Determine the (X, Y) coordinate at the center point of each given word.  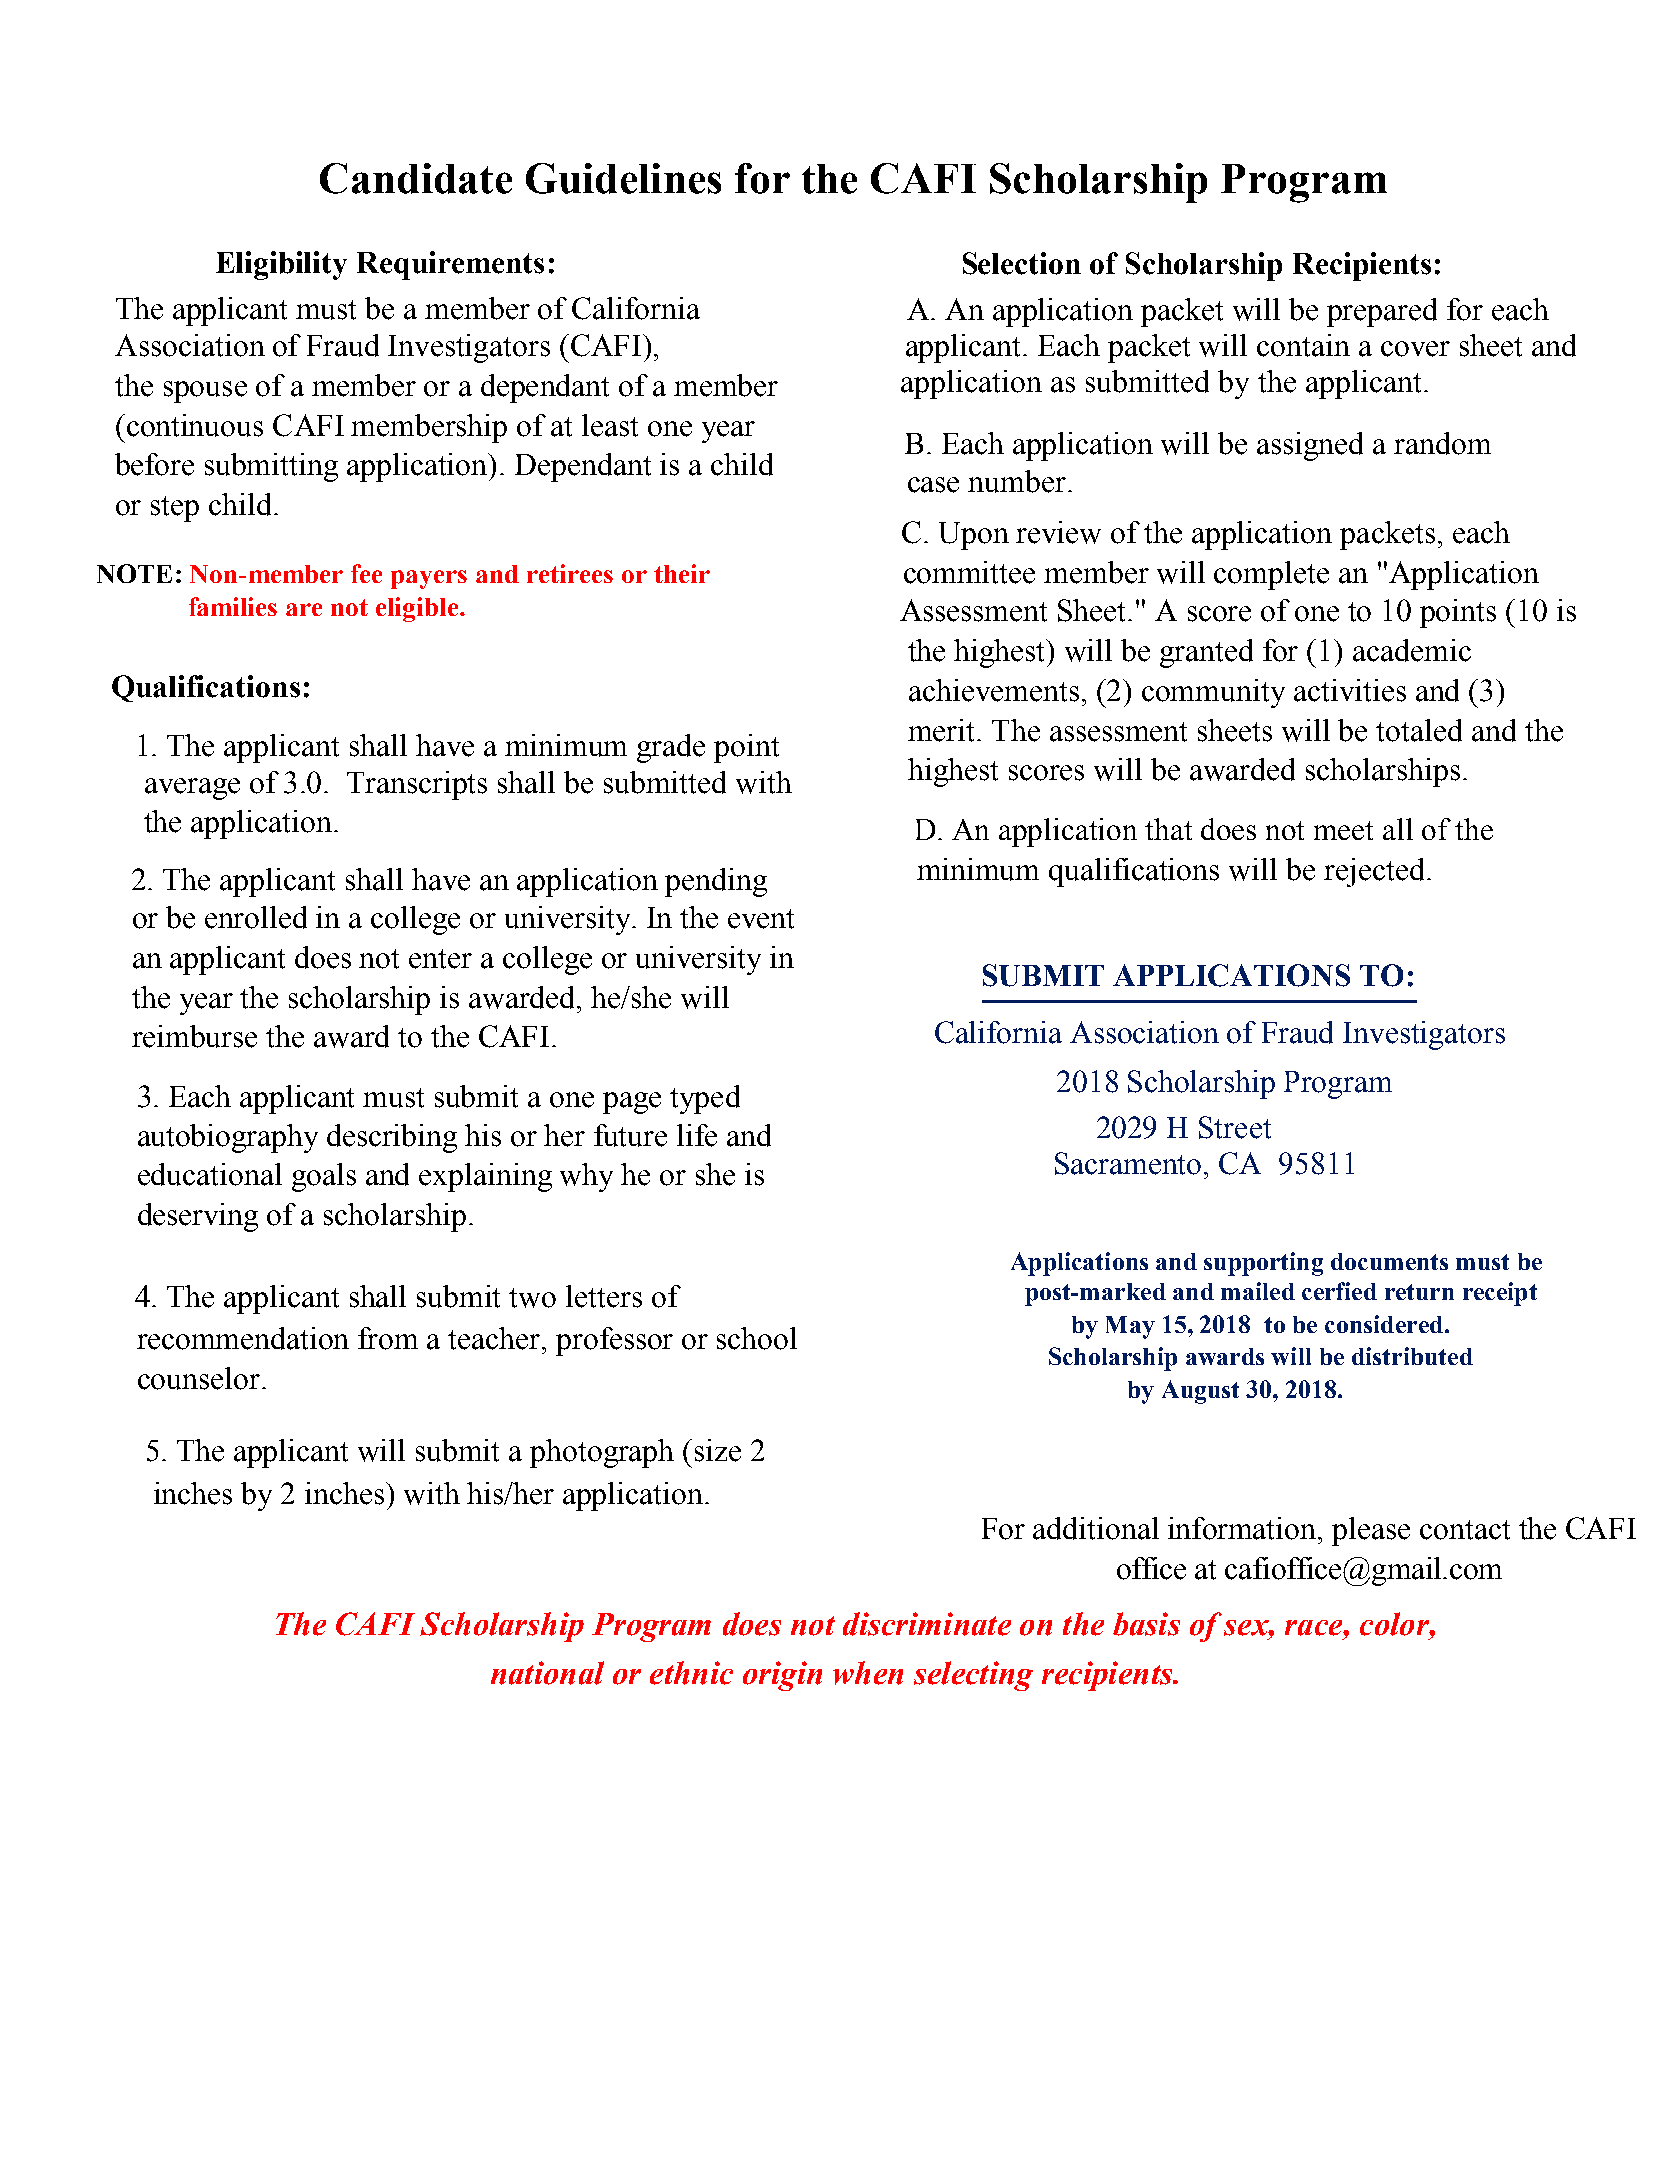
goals (324, 1177)
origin (782, 1676)
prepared (1382, 312)
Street (1235, 1127)
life (697, 1135)
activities (1350, 690)
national (547, 1673)
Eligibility (281, 265)
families (233, 606)
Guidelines (623, 178)
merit (943, 730)
